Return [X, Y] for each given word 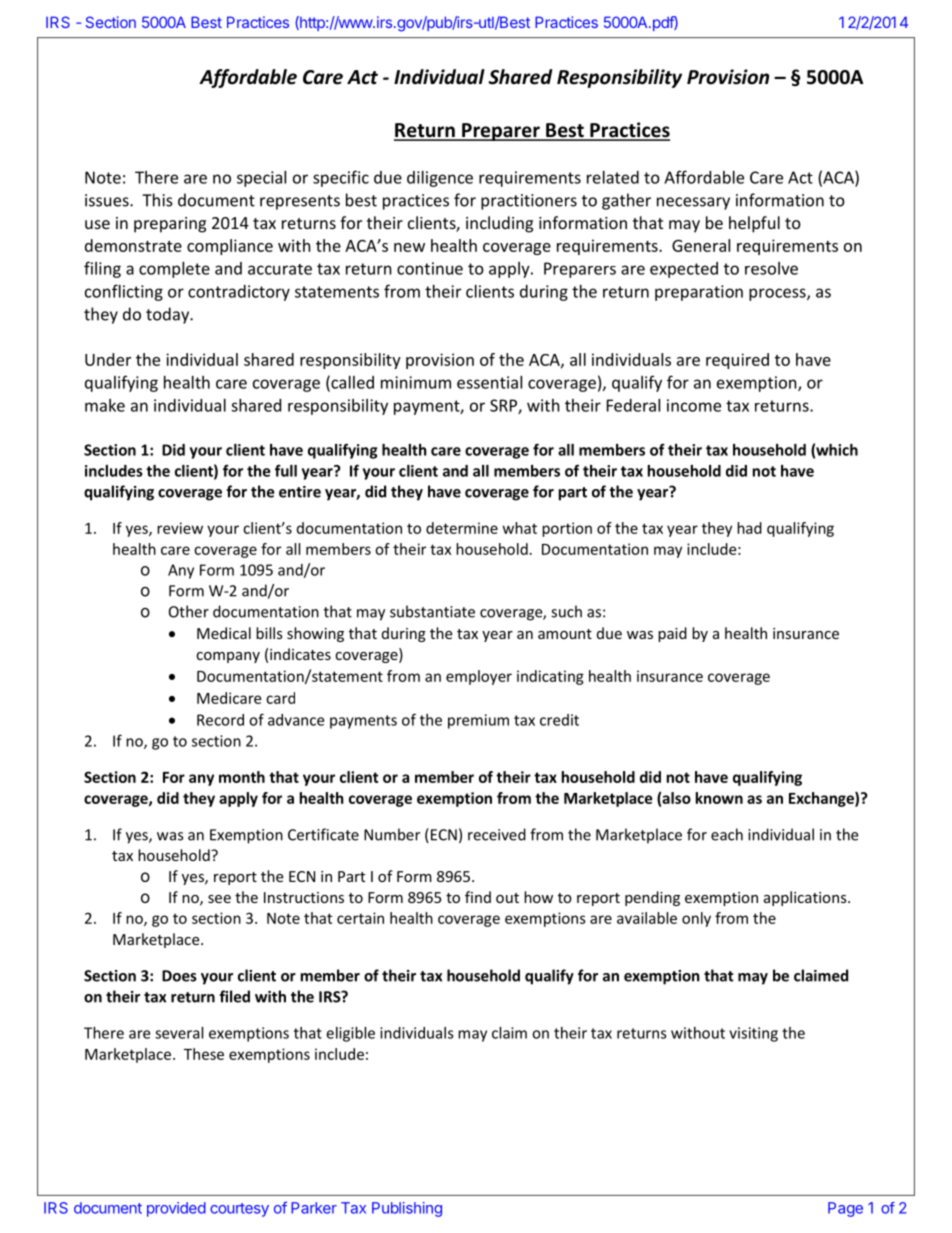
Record [220, 720]
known [719, 798]
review [180, 528]
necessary [693, 203]
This [157, 200]
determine [462, 528]
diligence [440, 179]
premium [478, 721]
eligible [350, 1034]
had [749, 528]
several [179, 1033]
